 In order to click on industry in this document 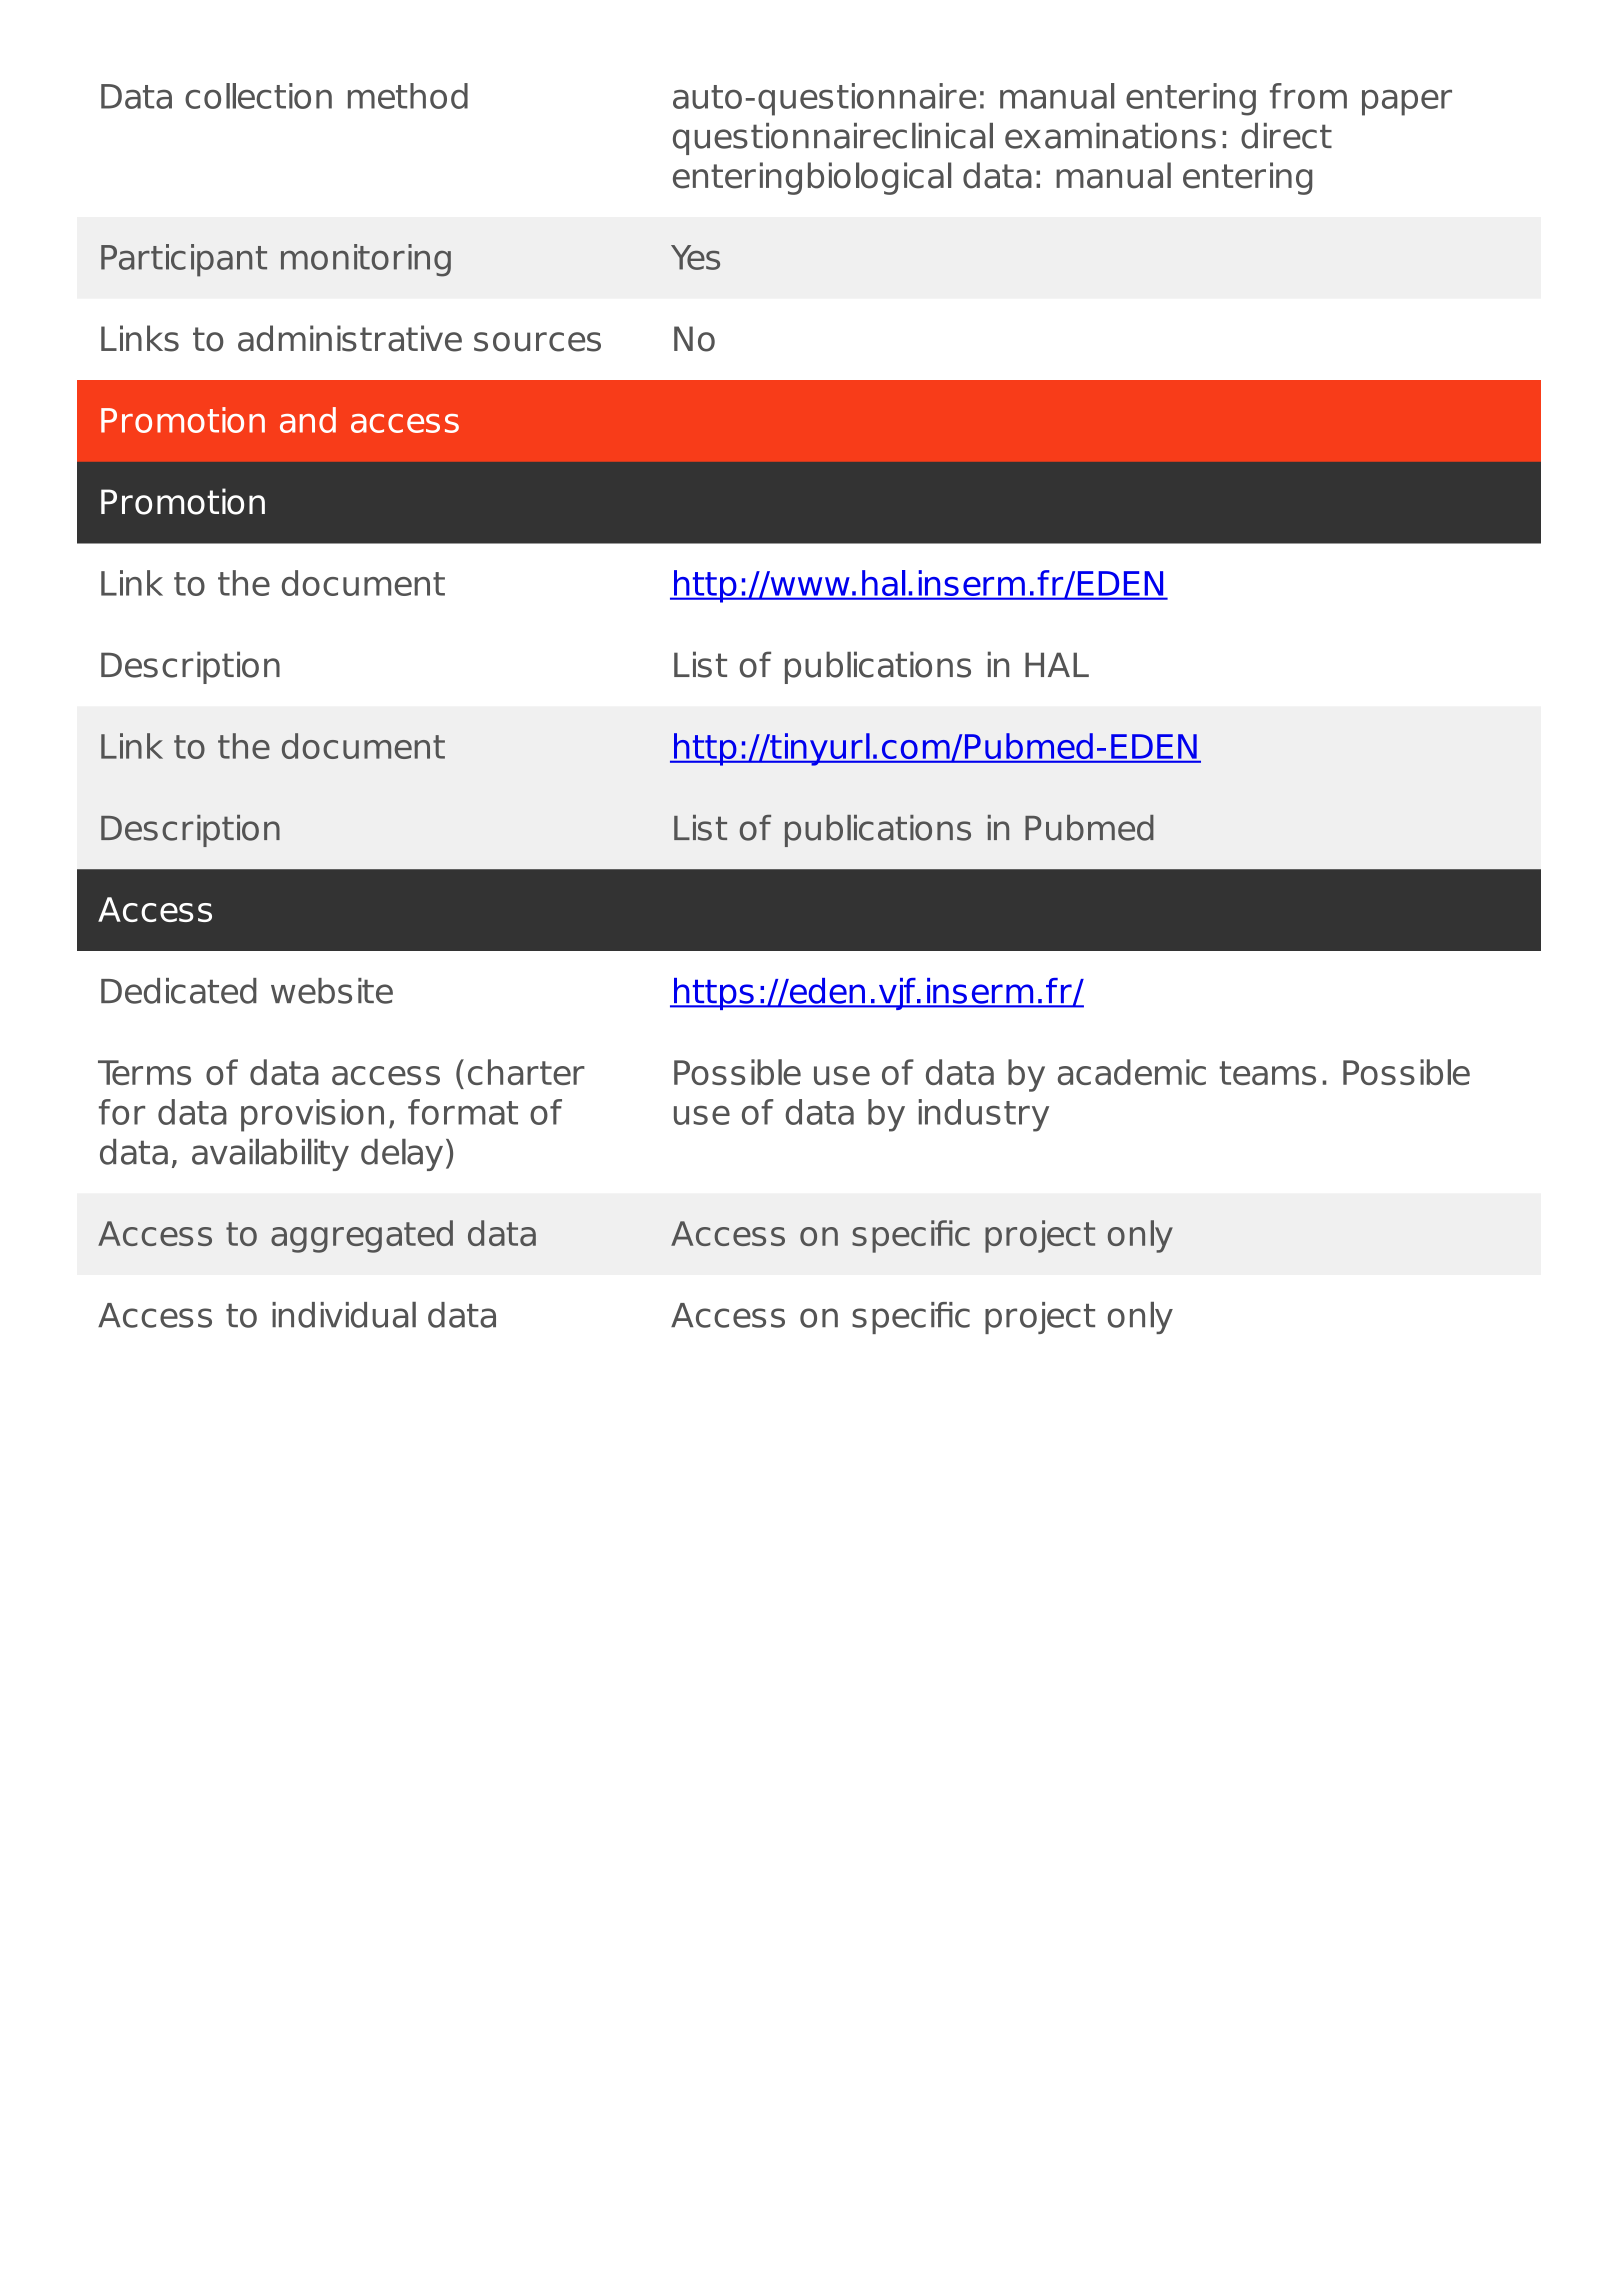, I will do `click(984, 1115)`.
